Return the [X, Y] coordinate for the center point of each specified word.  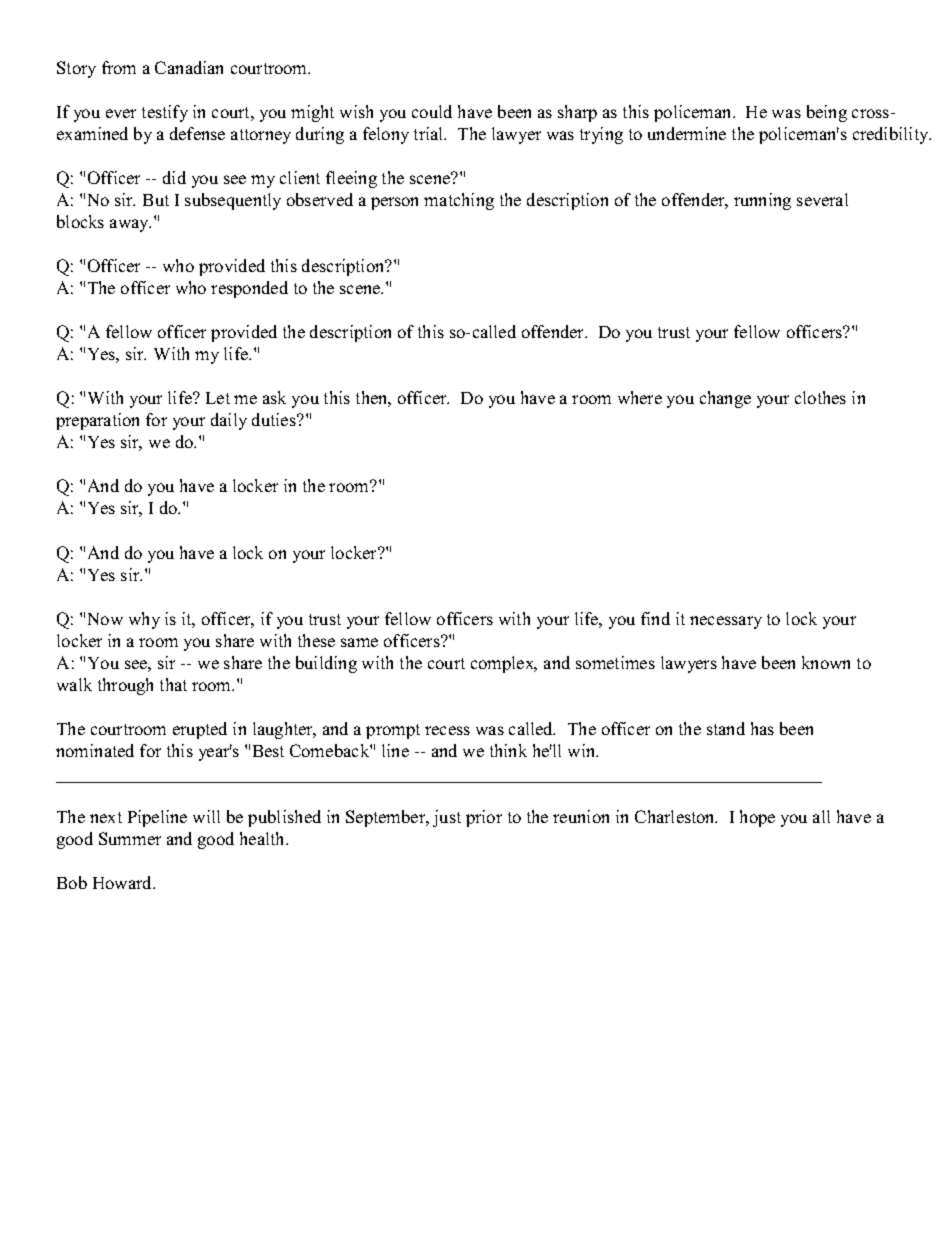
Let [218, 398]
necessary [726, 622]
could [432, 111]
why [144, 620]
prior [484, 818]
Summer [130, 838]
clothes [820, 397]
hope [757, 818]
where [640, 397]
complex [503, 664]
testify [165, 113]
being [827, 113]
